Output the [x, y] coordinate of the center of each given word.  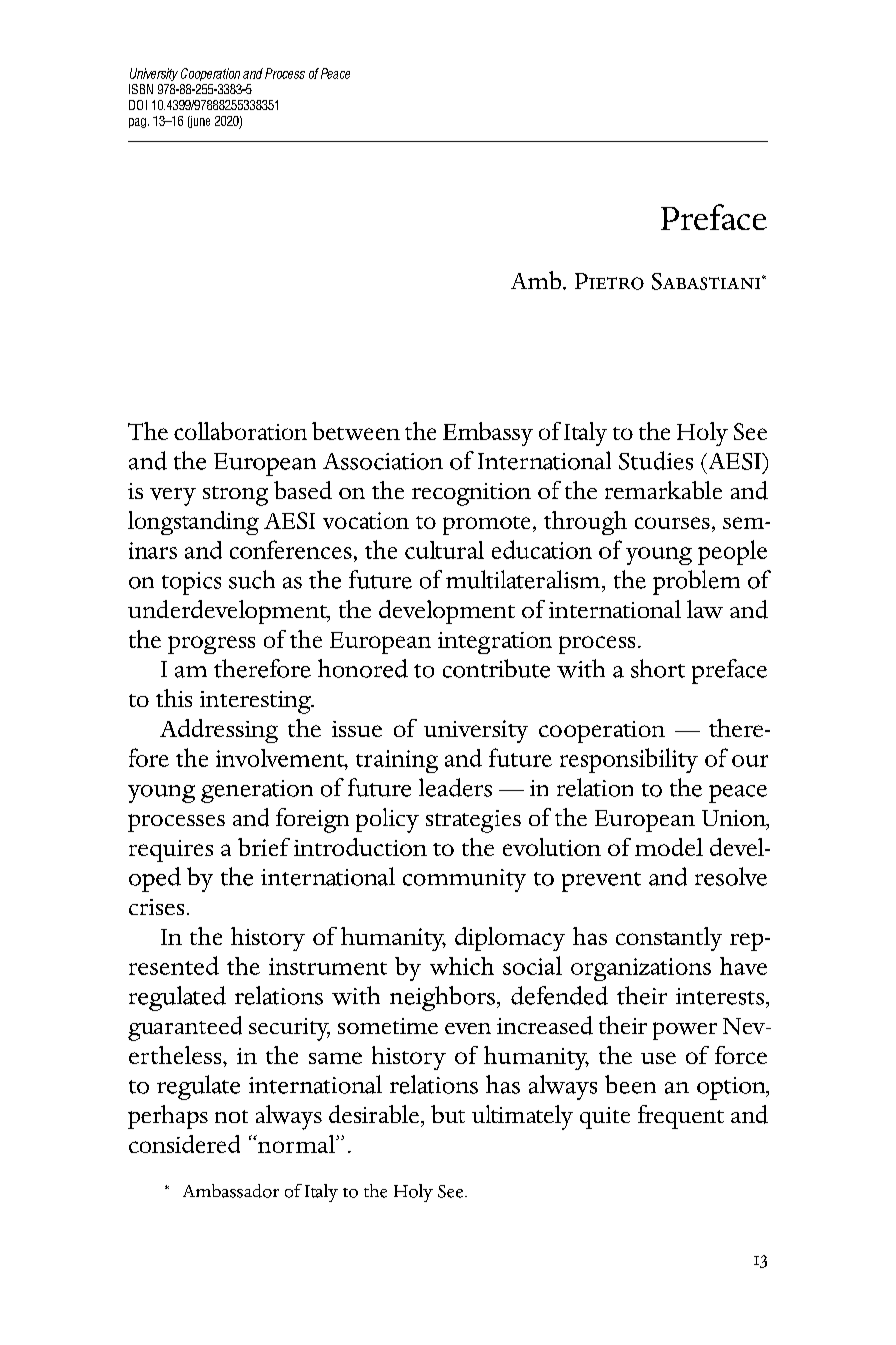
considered [184, 1144]
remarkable [663, 490]
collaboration [240, 431]
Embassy [488, 434]
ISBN [141, 89]
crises [156, 907]
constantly [669, 939]
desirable [375, 1114]
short [658, 668]
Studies [656, 460]
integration [495, 643]
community [464, 880]
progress [211, 645]
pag [139, 123]
